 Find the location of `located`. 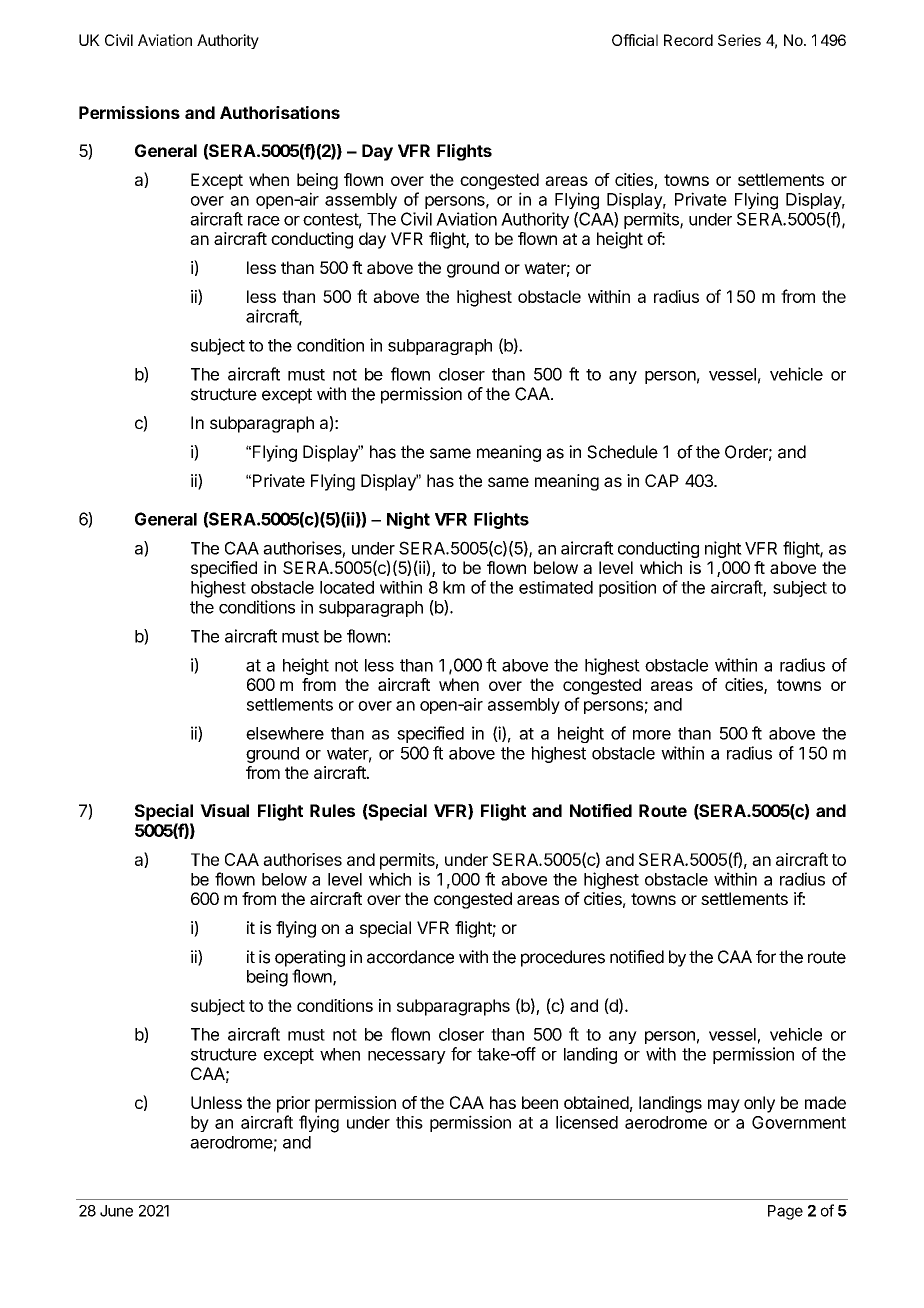

located is located at coordinates (347, 587).
